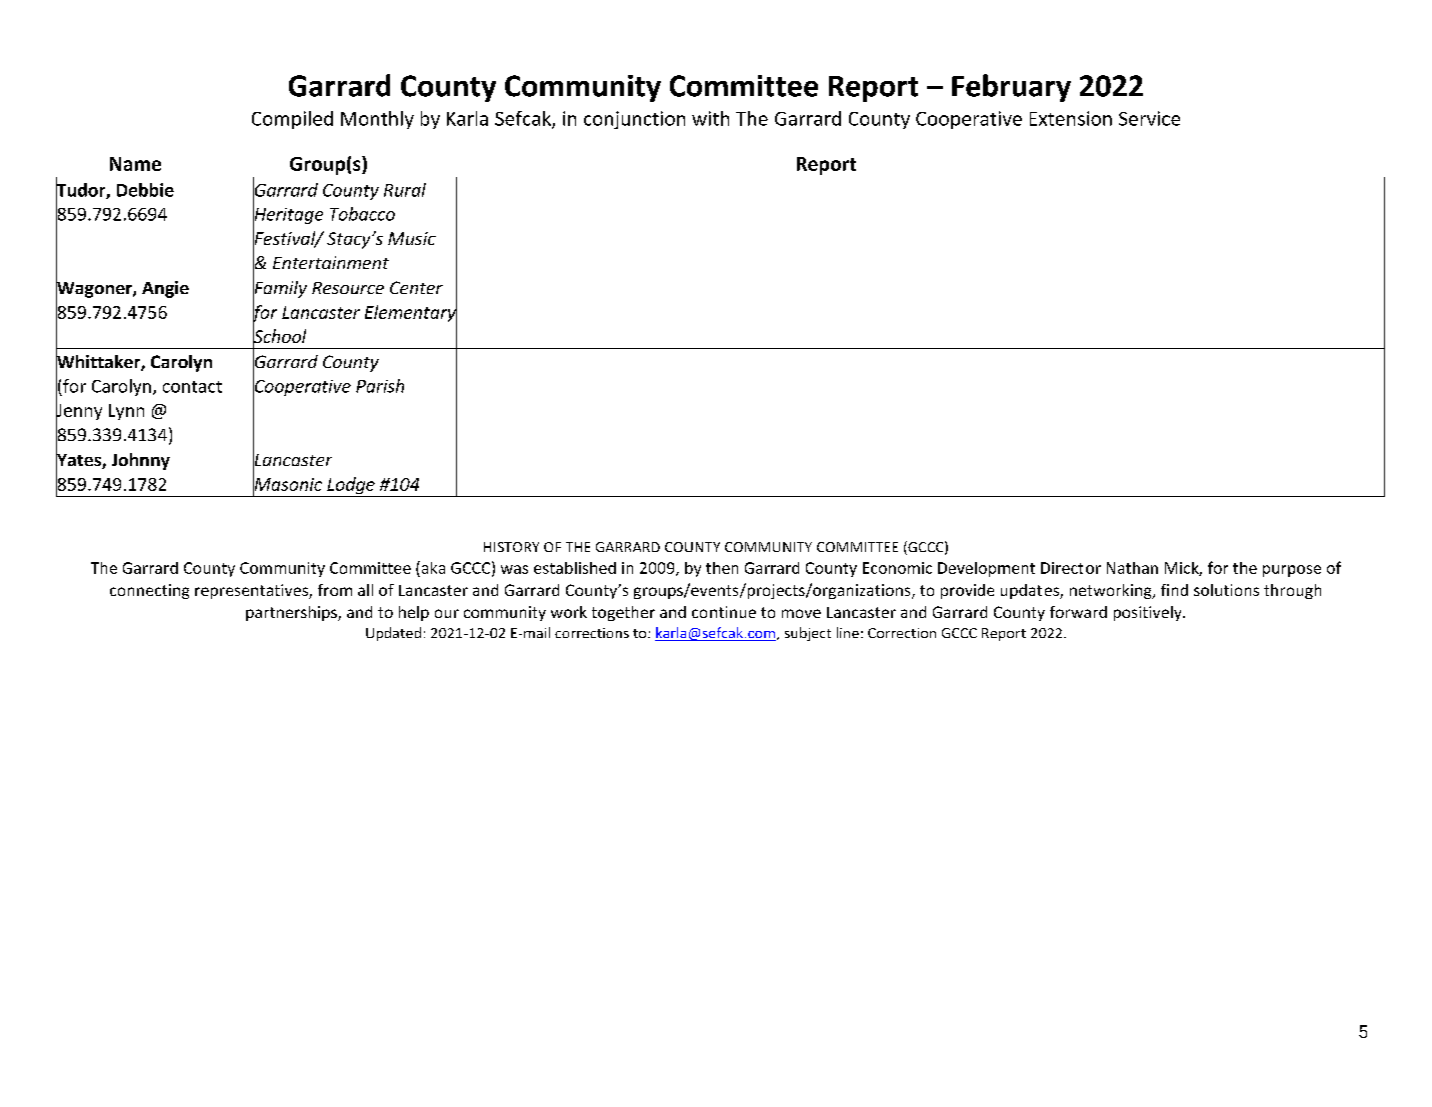  What do you see at coordinates (710, 118) in the screenshot?
I see `with` at bounding box center [710, 118].
